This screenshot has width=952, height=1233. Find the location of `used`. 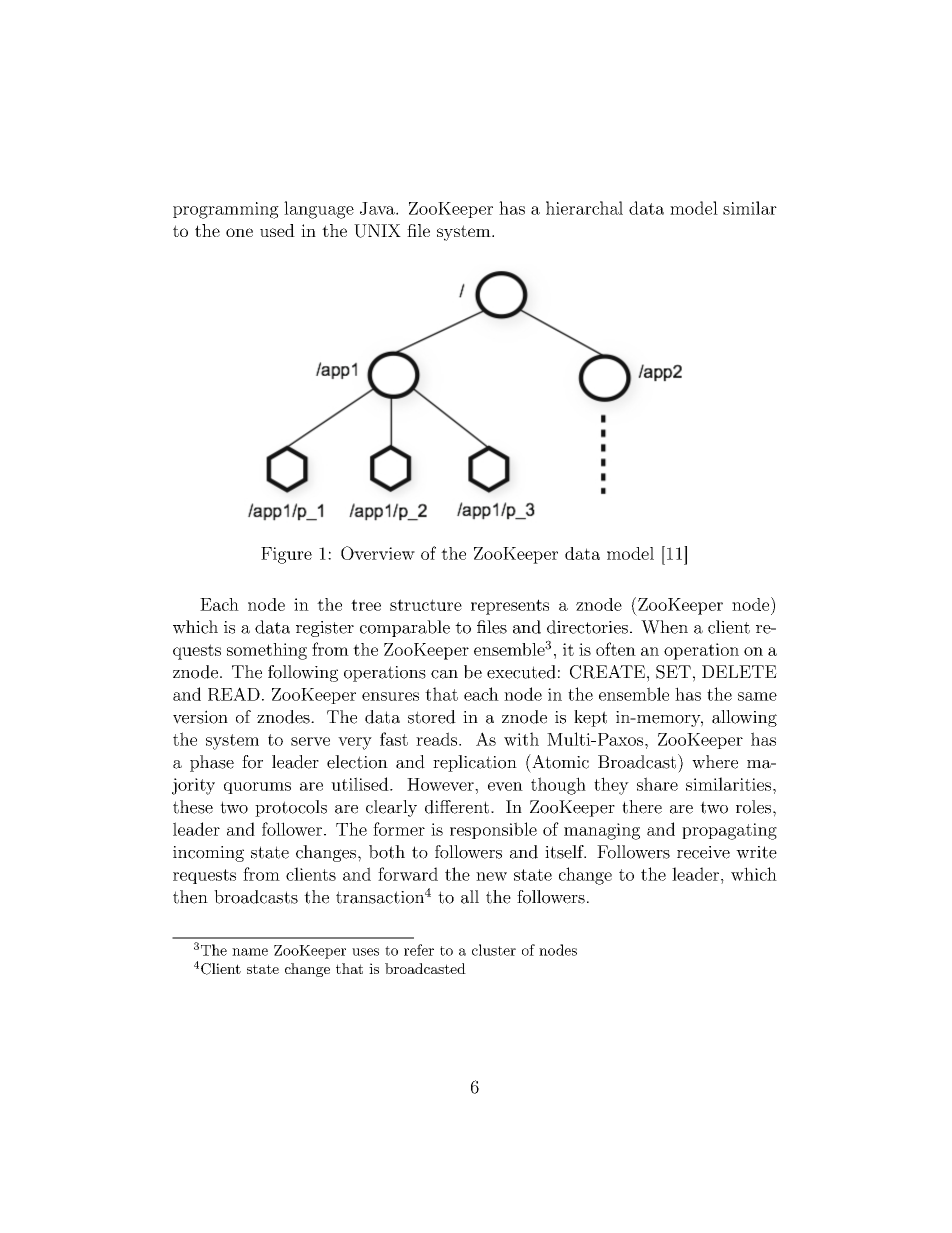

used is located at coordinates (277, 230).
